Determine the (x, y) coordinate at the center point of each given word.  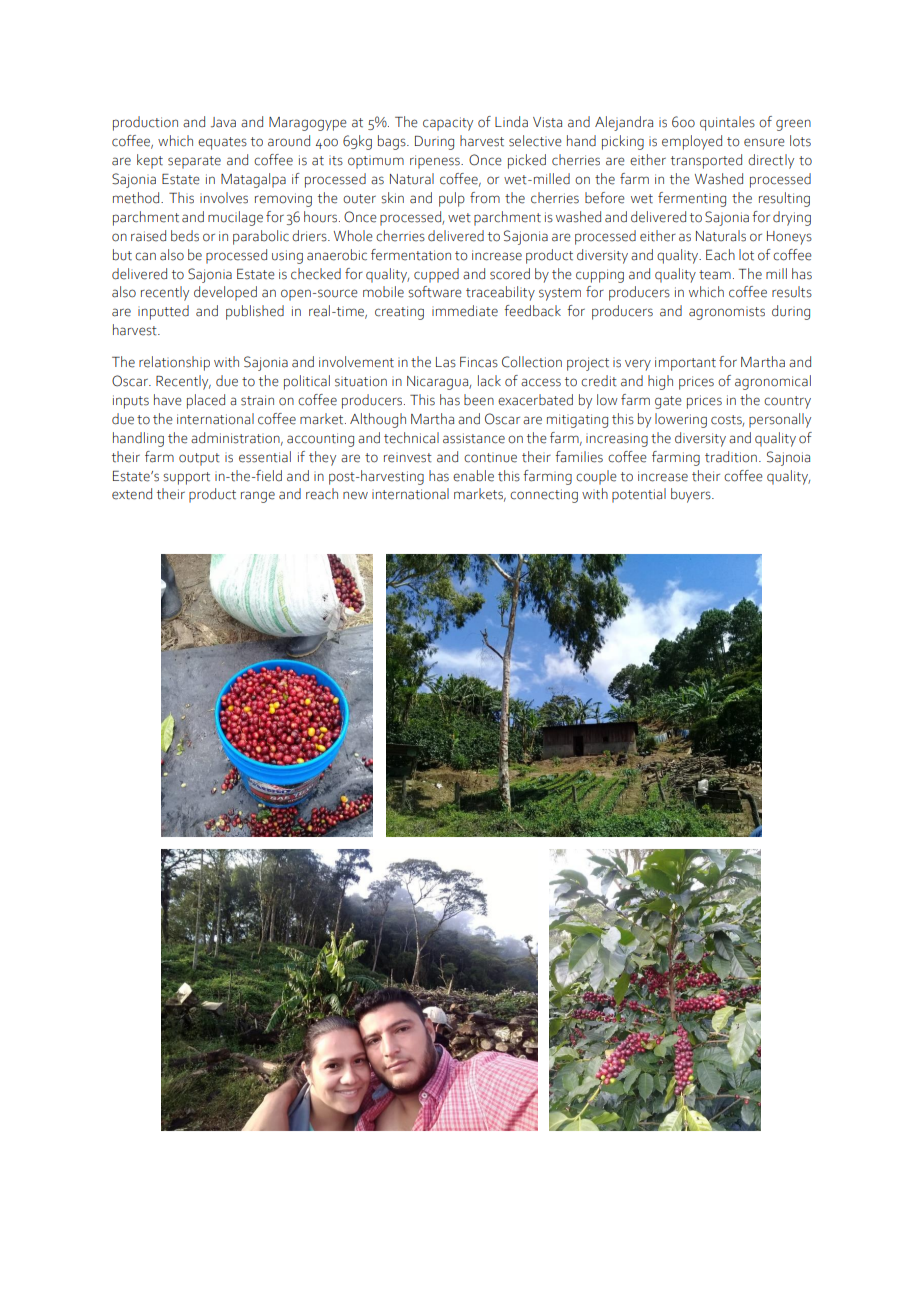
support (186, 478)
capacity (448, 124)
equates (222, 143)
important (685, 364)
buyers (692, 495)
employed (692, 142)
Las (446, 362)
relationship (174, 363)
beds (185, 236)
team (715, 275)
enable (473, 476)
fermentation (411, 255)
